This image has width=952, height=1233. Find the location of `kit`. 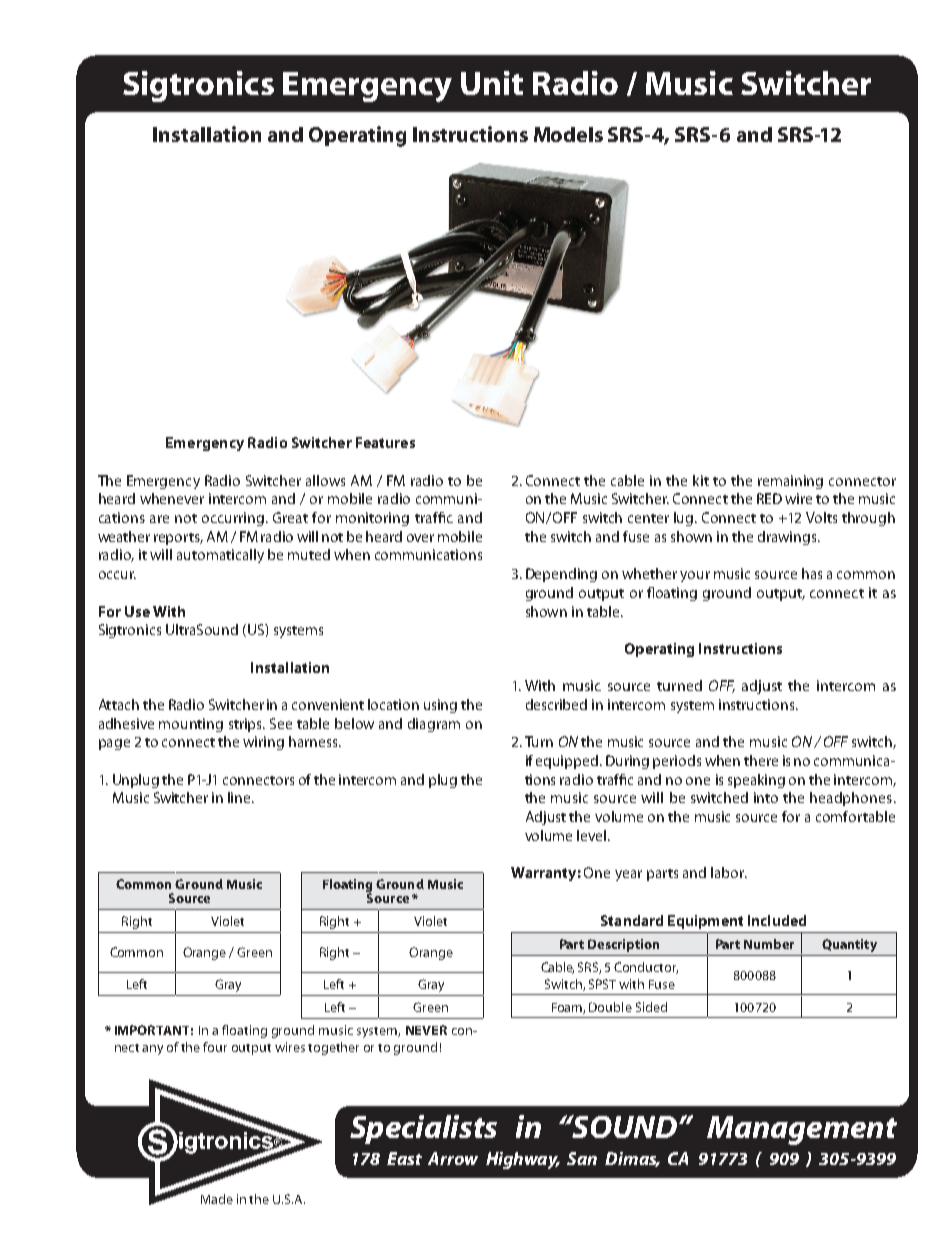

kit is located at coordinates (701, 480).
